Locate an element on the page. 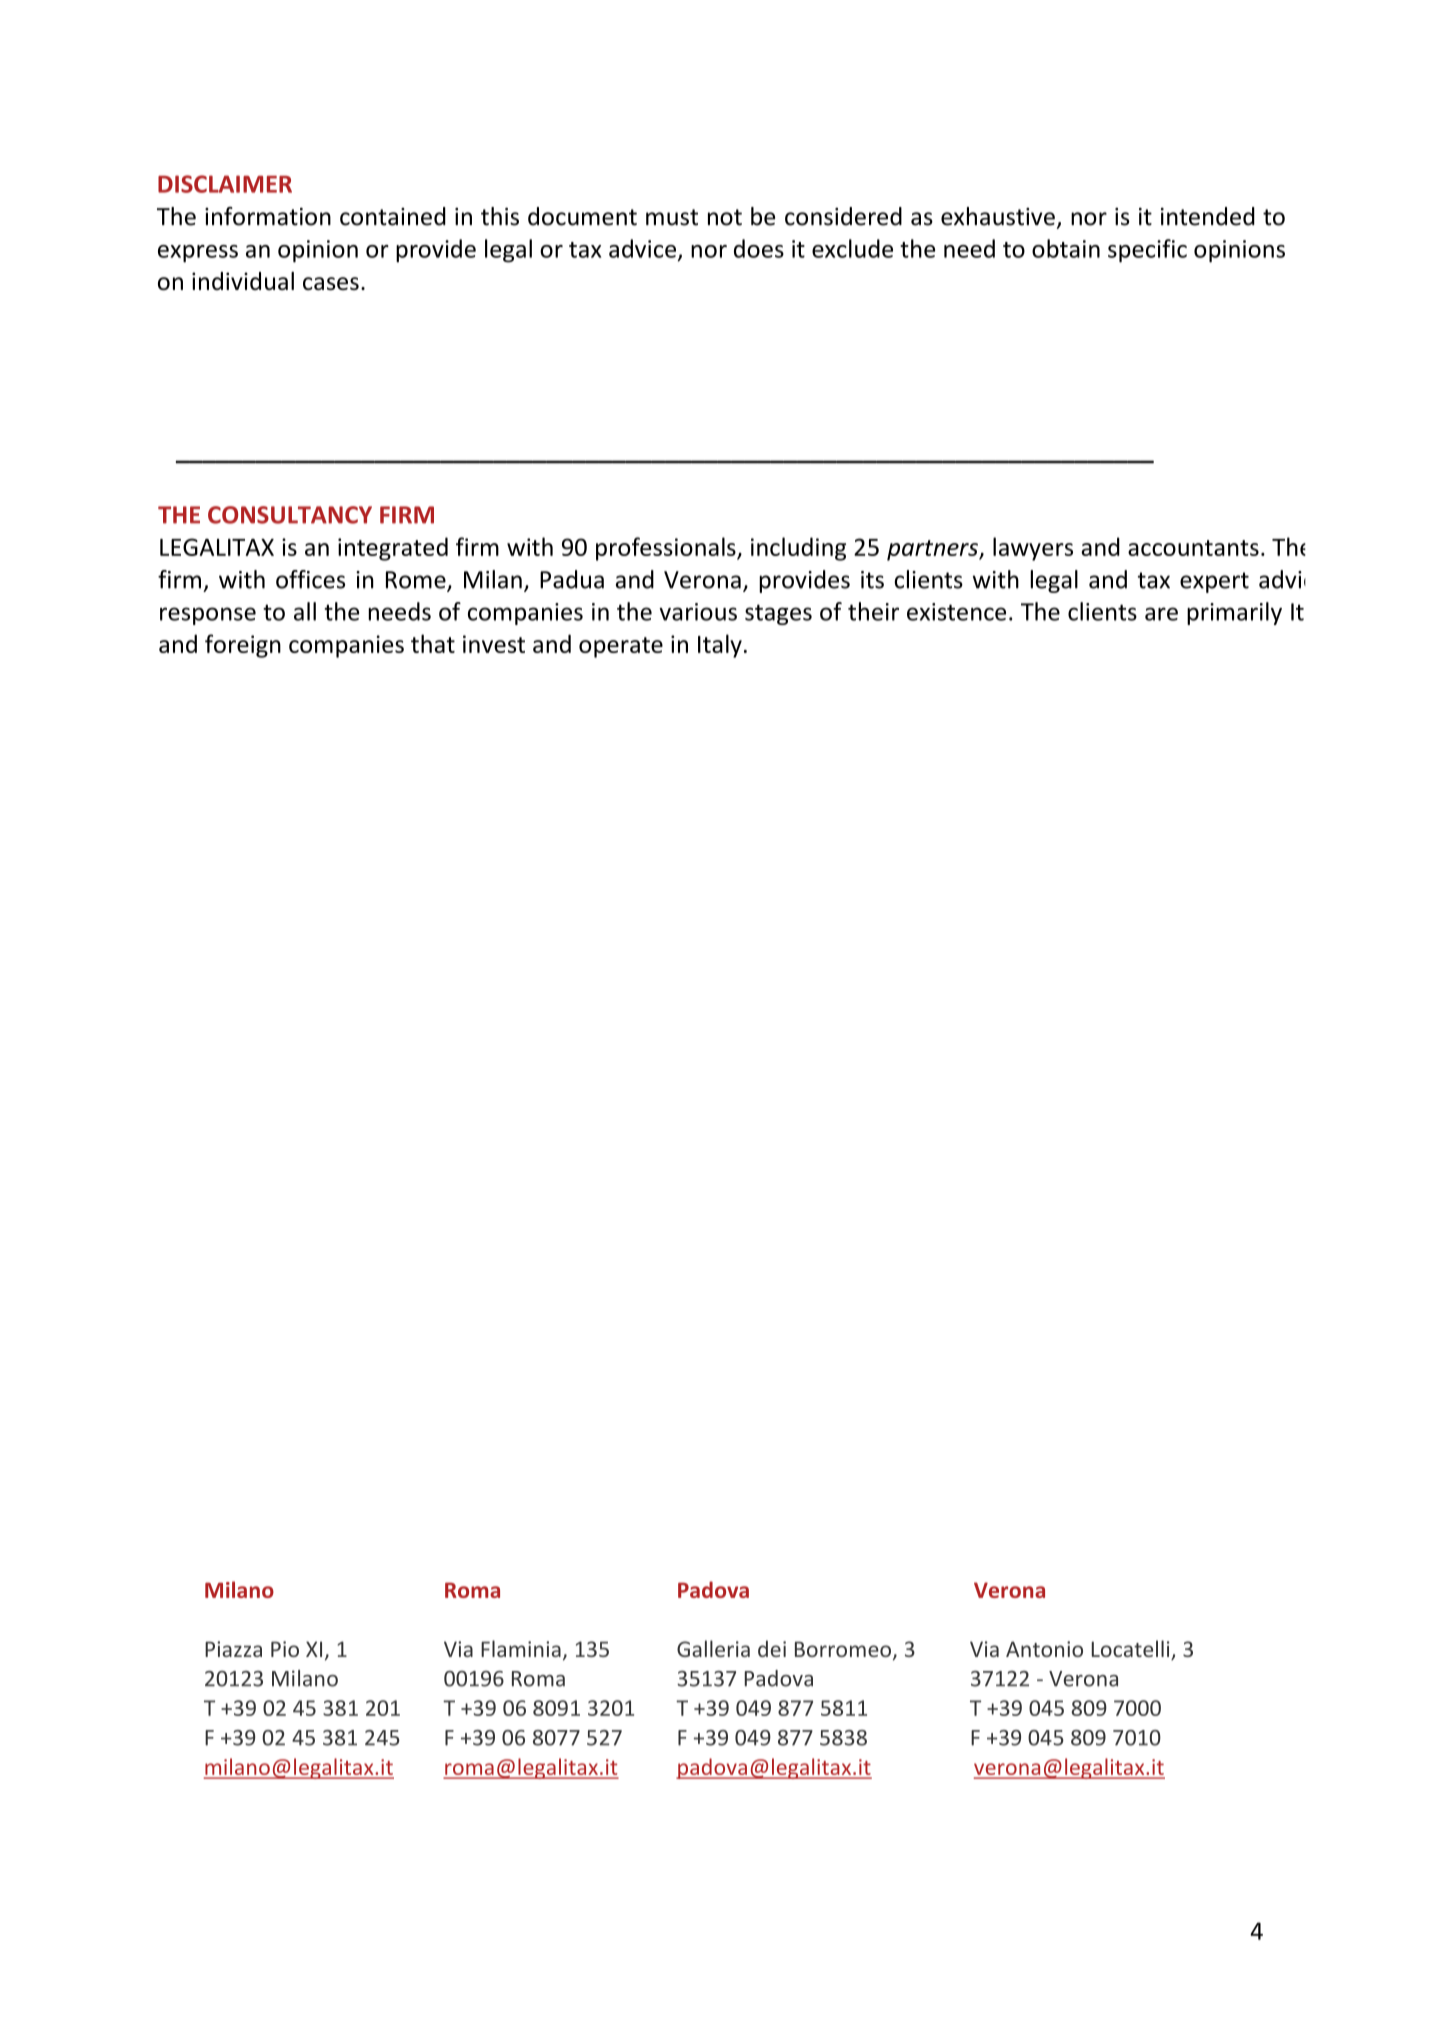 This image has width=1437, height=2032. Antonio is located at coordinates (1044, 1649).
